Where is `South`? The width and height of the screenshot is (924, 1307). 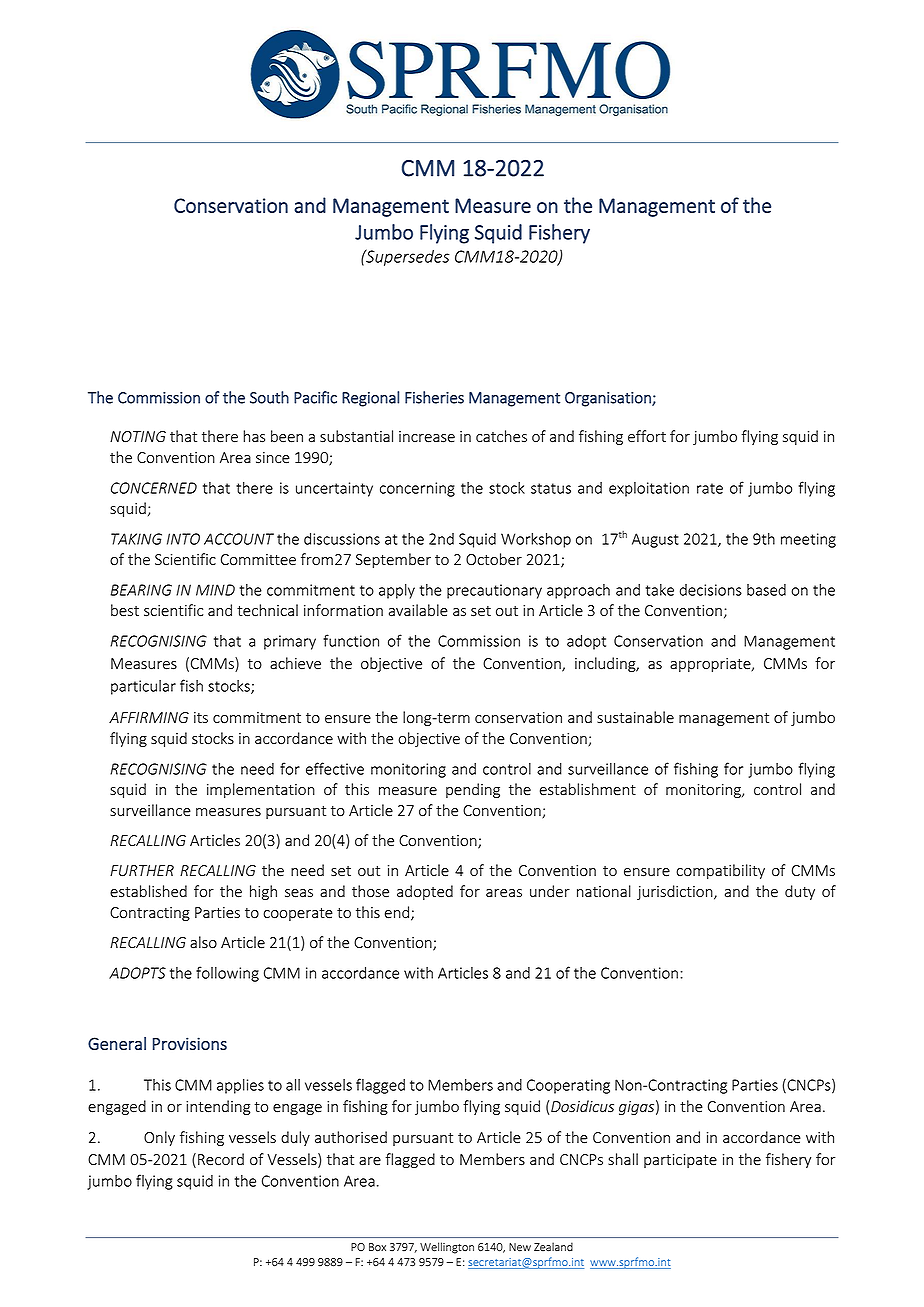 South is located at coordinates (269, 397).
